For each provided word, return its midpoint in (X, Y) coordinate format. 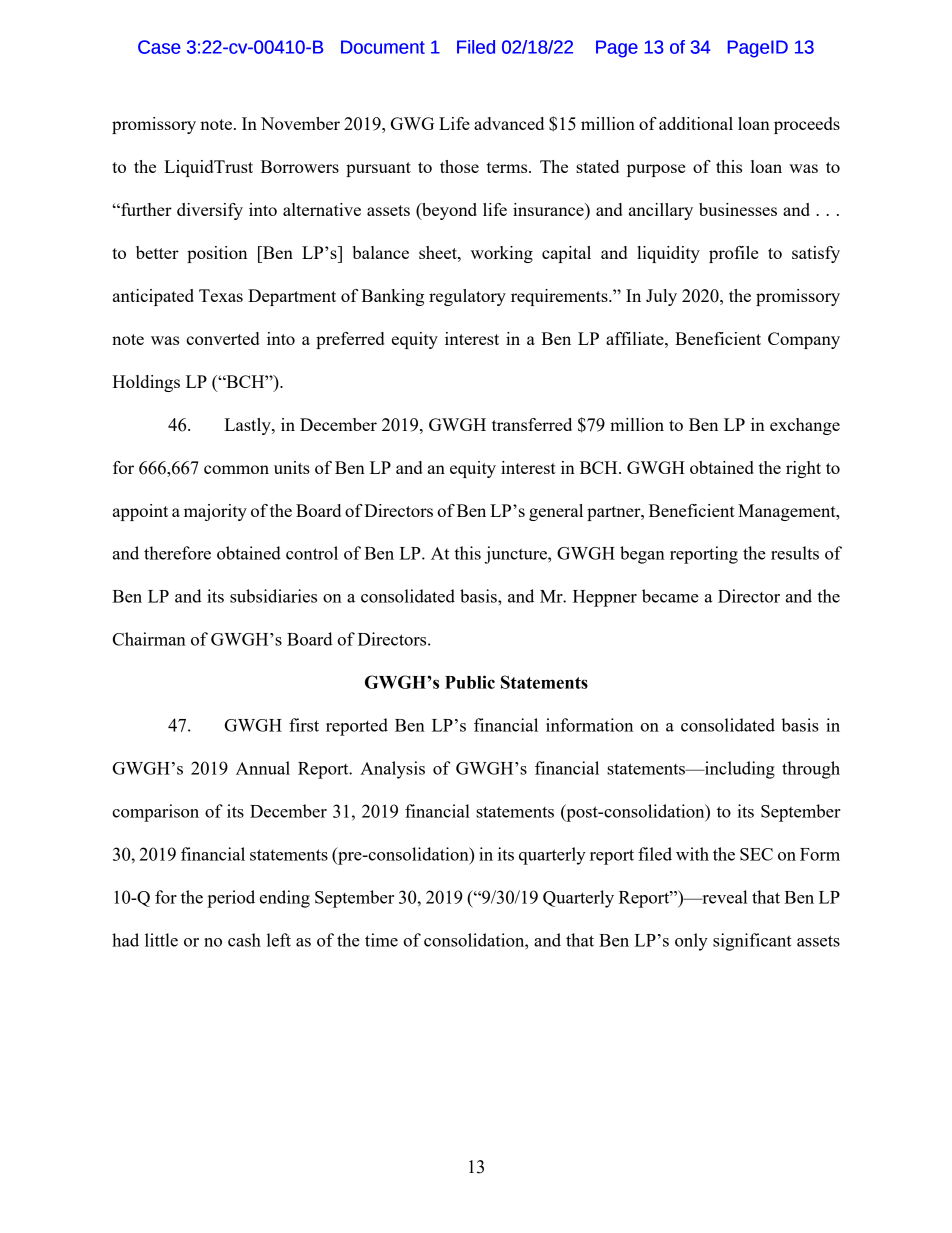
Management (788, 512)
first (304, 725)
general (556, 512)
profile (733, 254)
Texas (221, 295)
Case (159, 47)
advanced (509, 123)
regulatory (467, 297)
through (811, 770)
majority (215, 512)
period (231, 899)
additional (696, 123)
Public (470, 682)
